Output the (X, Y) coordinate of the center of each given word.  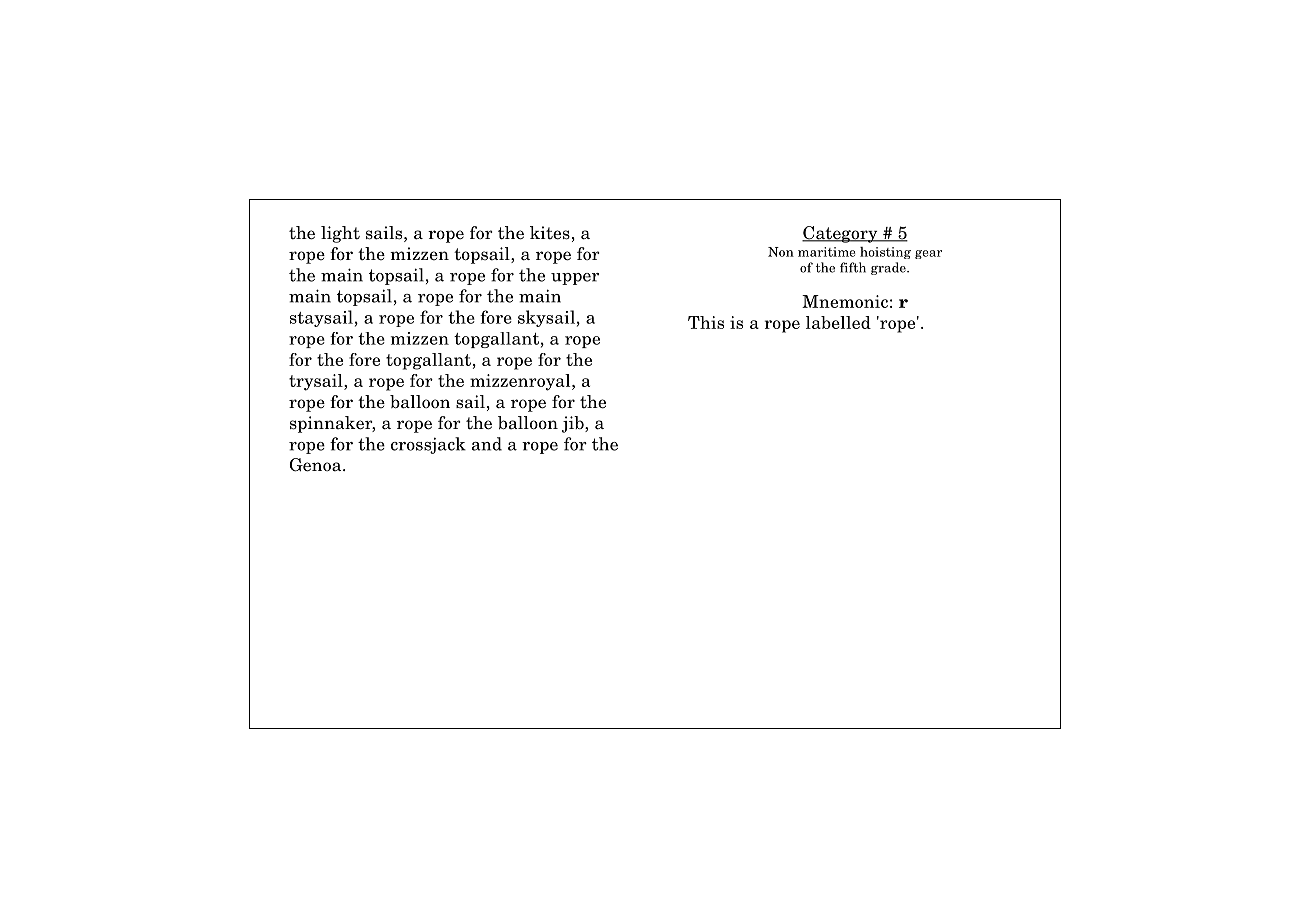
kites (550, 233)
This (706, 322)
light (340, 234)
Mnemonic (845, 301)
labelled (838, 322)
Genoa (316, 465)
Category (841, 234)
